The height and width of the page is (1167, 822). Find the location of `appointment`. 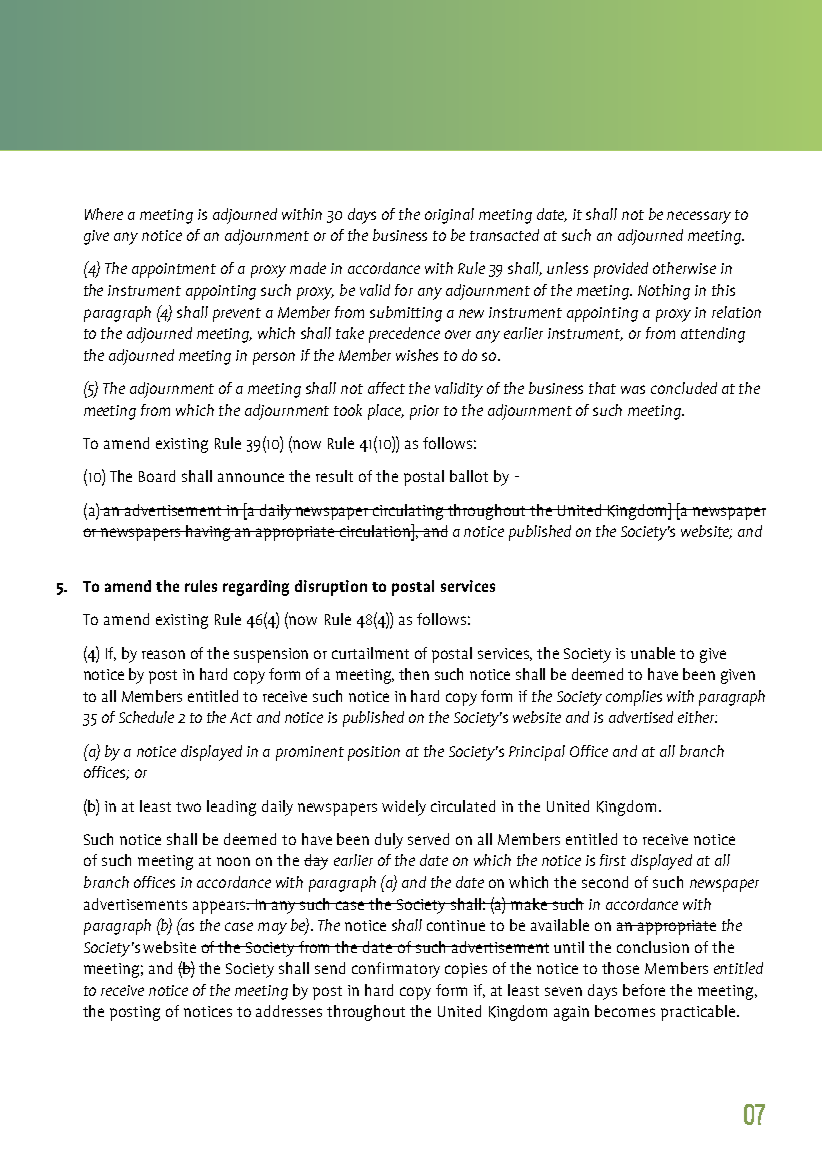

appointment is located at coordinates (174, 270).
